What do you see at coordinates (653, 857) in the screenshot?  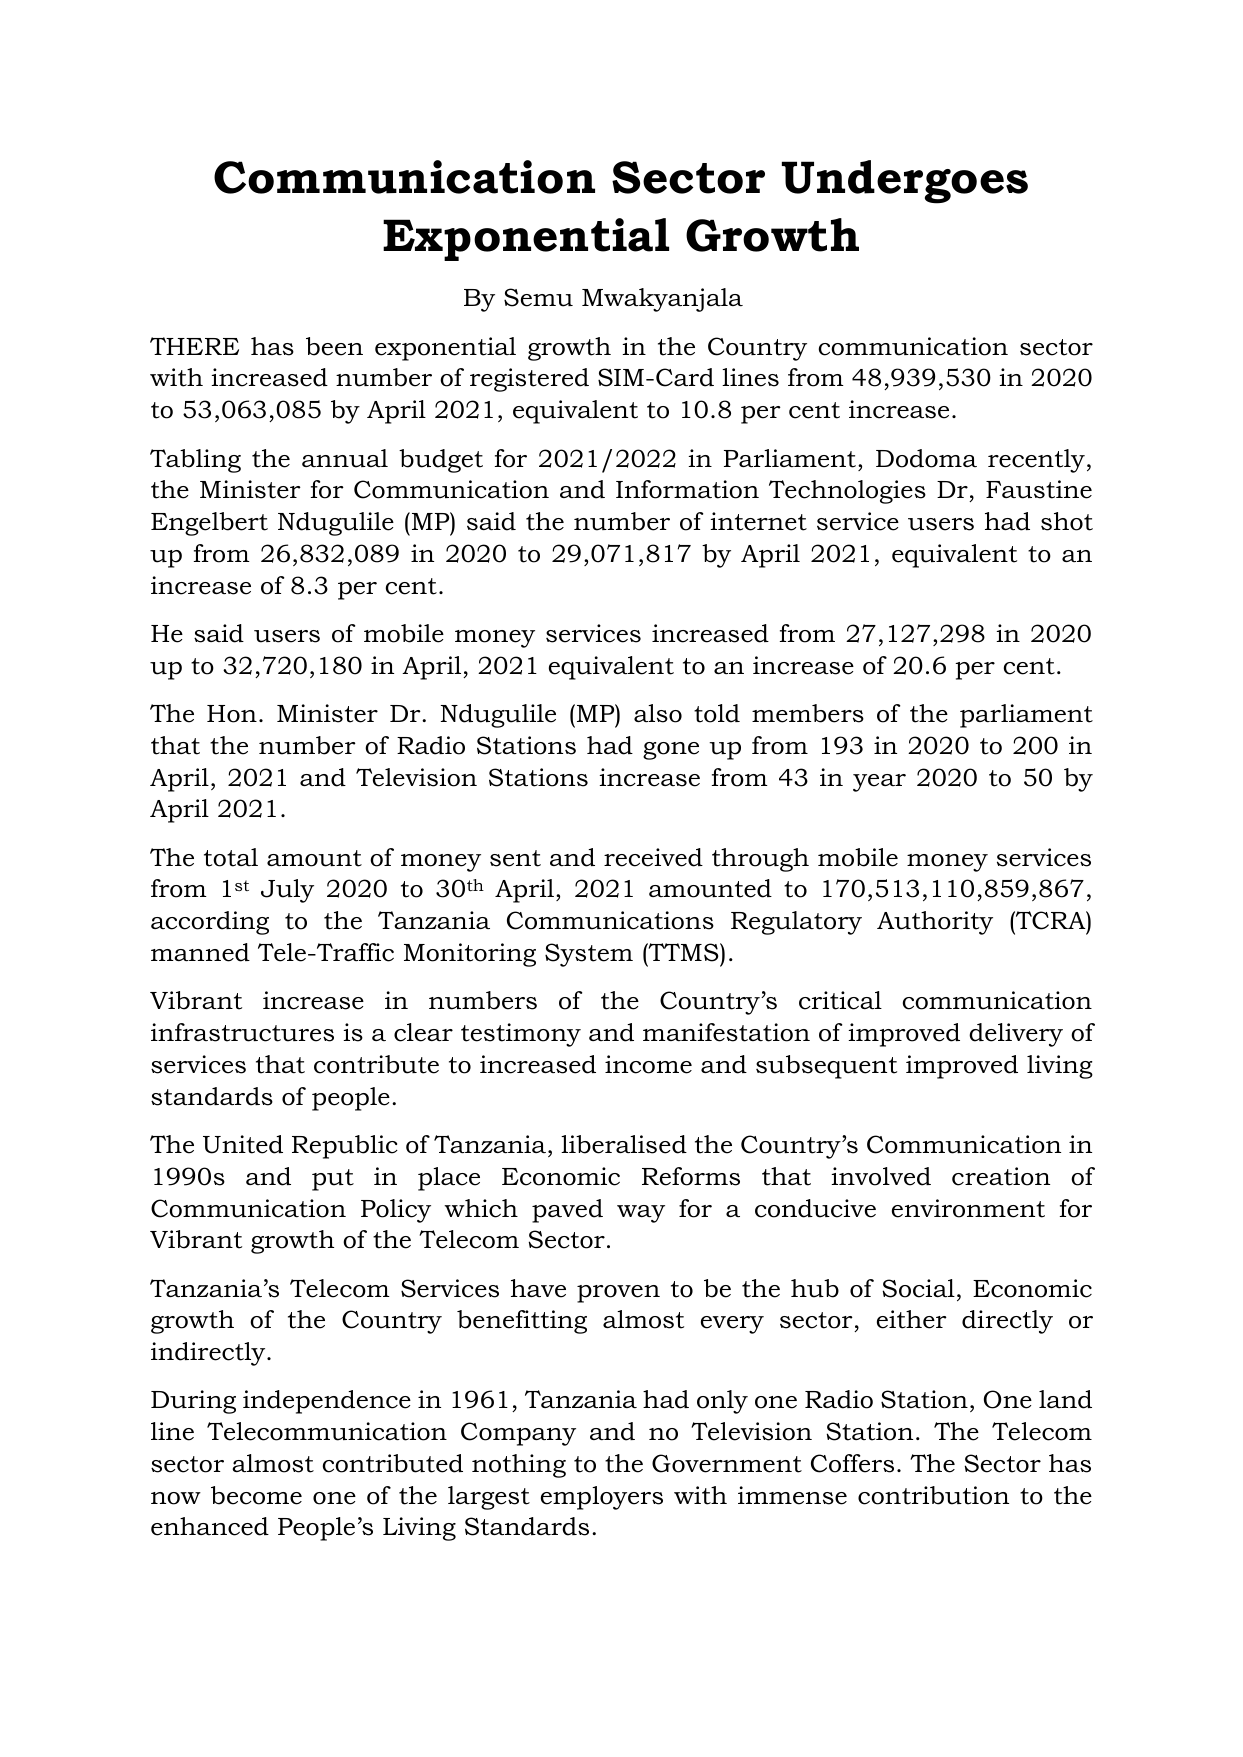 I see `received` at bounding box center [653, 857].
